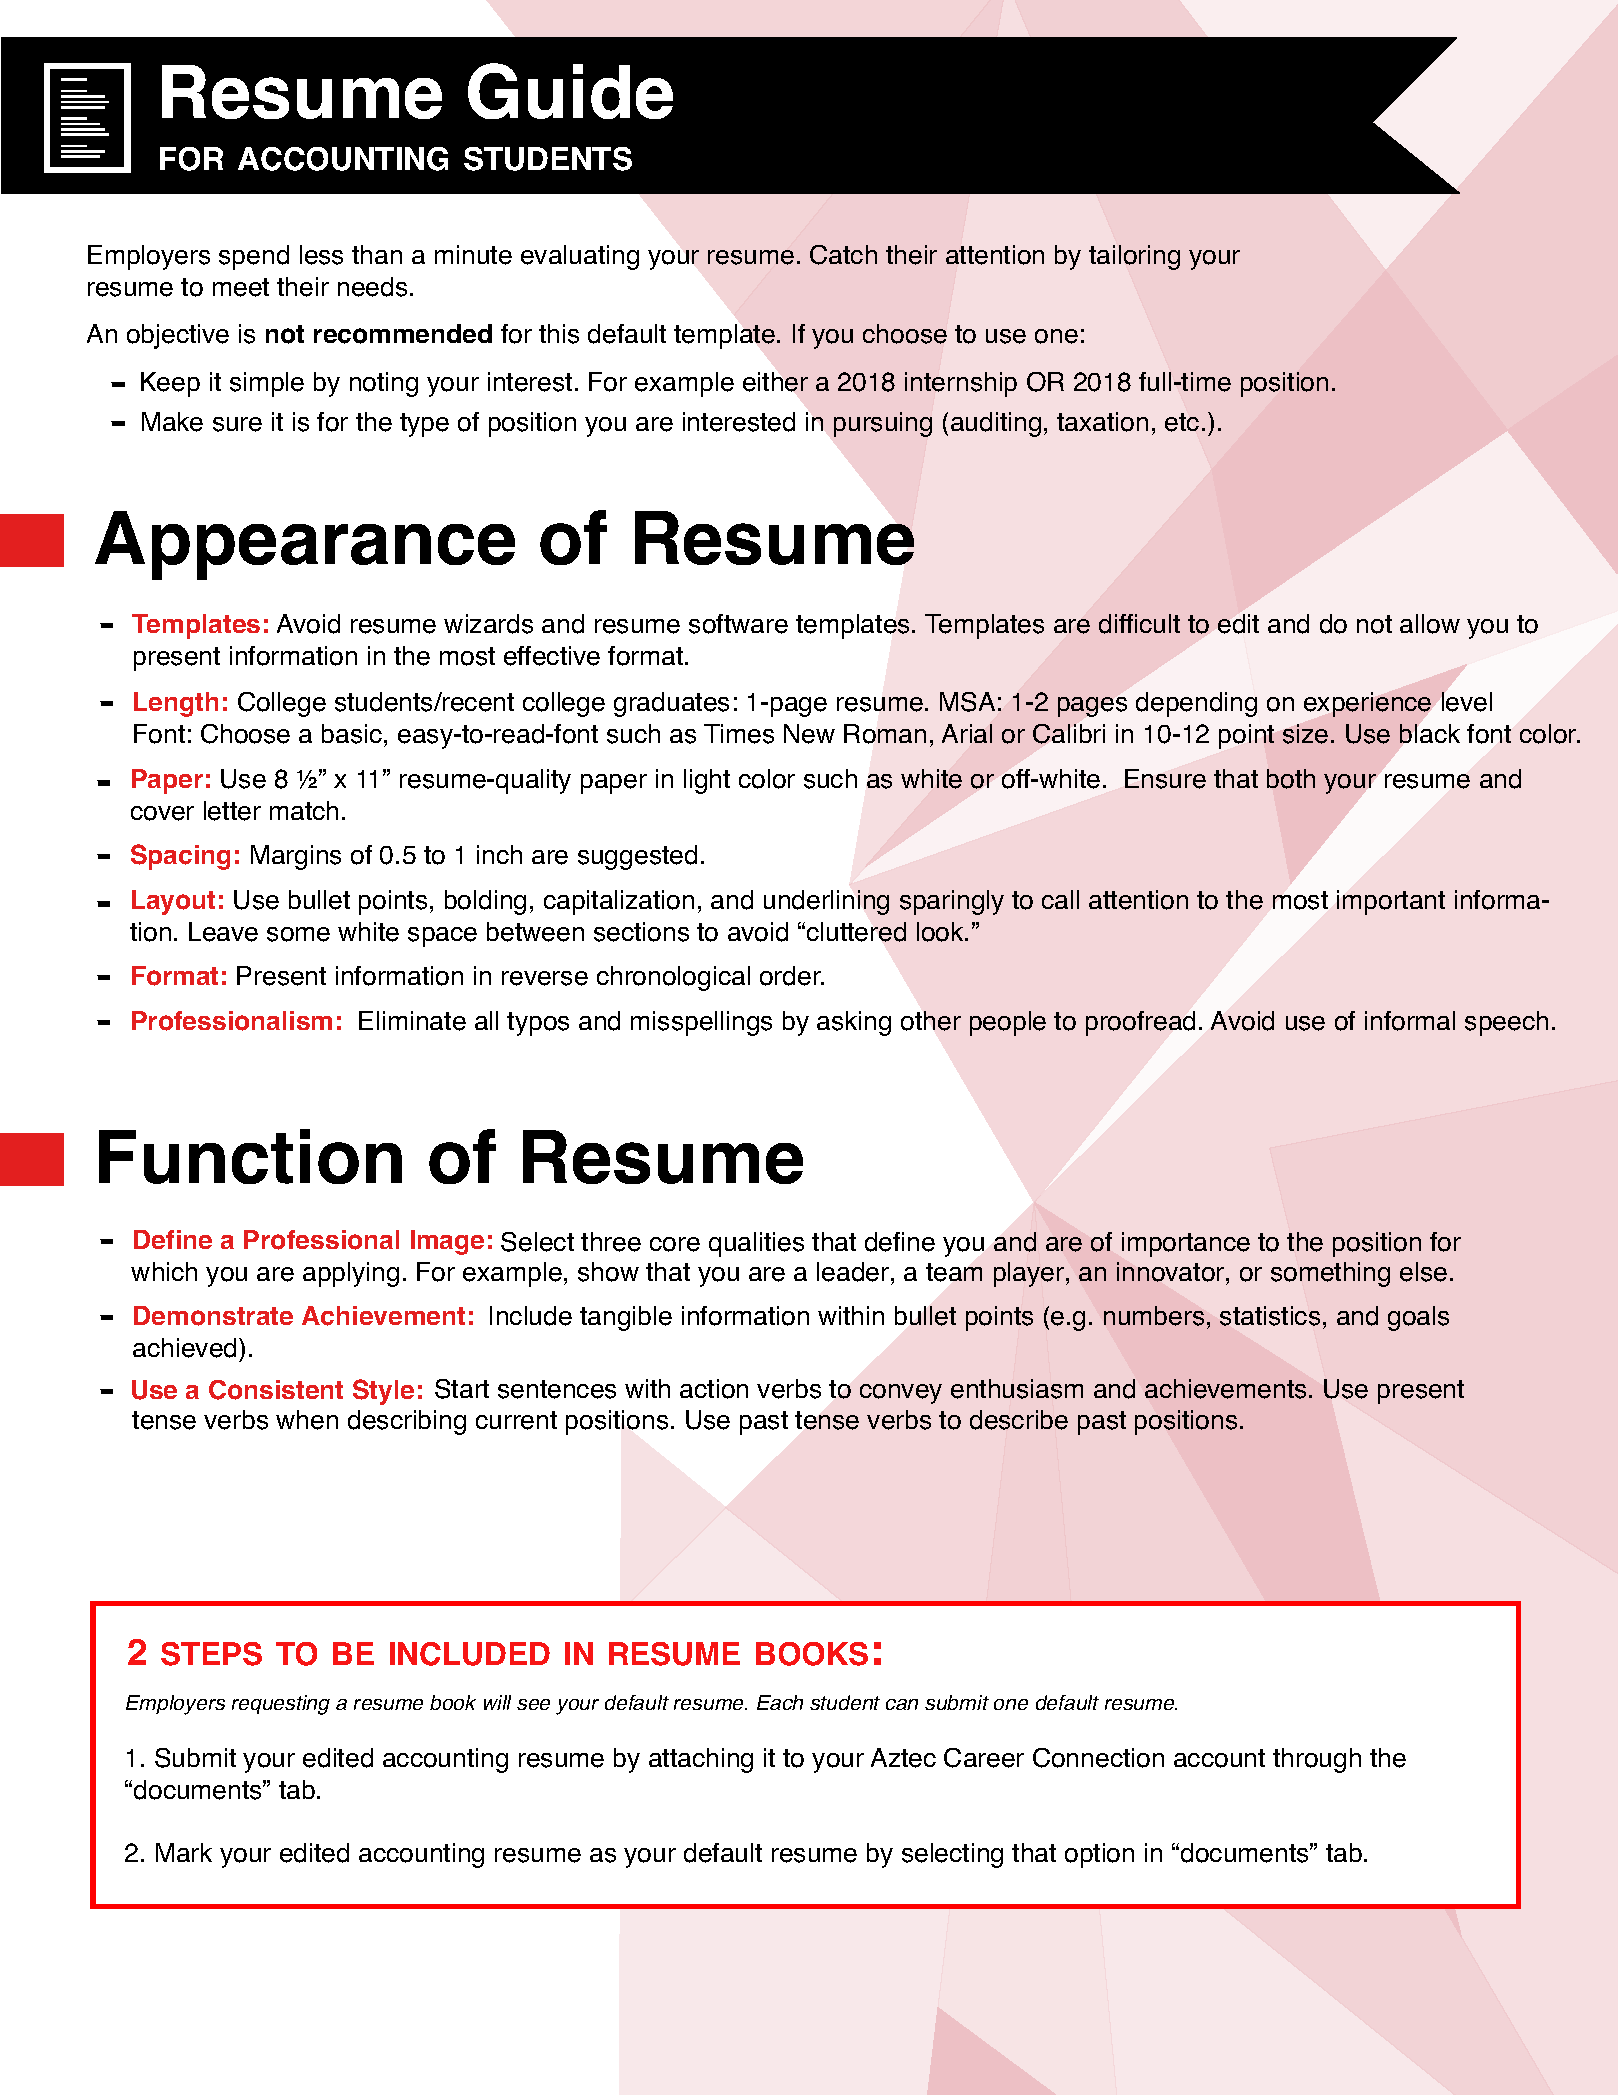 The width and height of the document is (1619, 2095). What do you see at coordinates (903, 1758) in the document?
I see `Aztec` at bounding box center [903, 1758].
